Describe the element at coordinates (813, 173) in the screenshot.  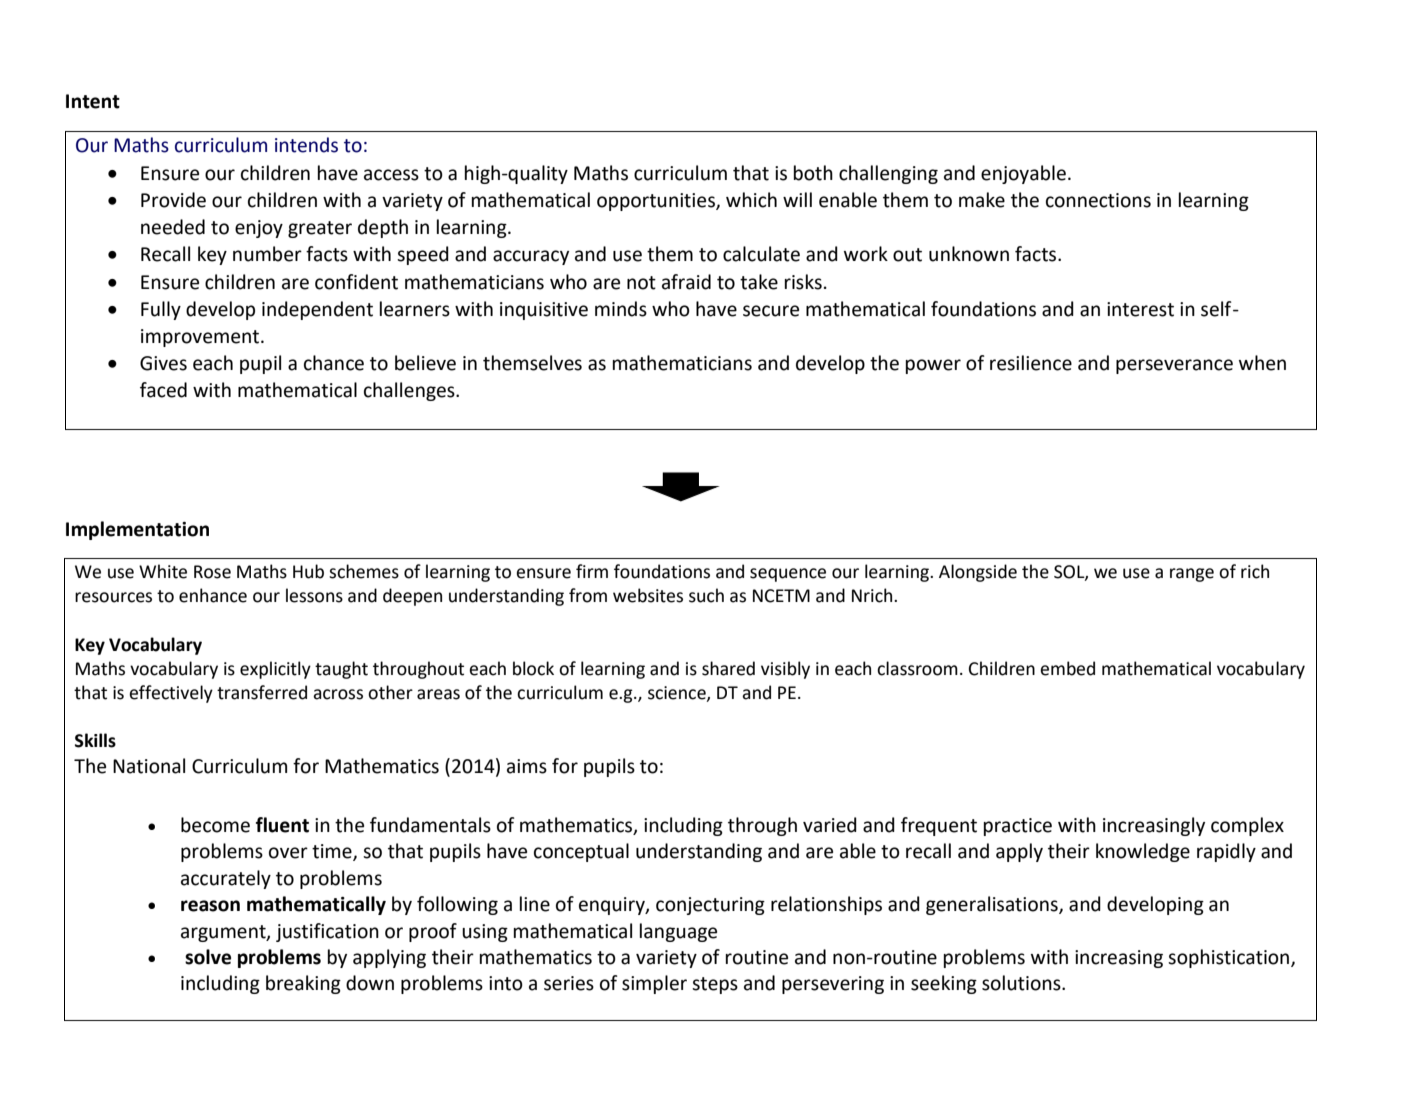
I see `both` at that location.
